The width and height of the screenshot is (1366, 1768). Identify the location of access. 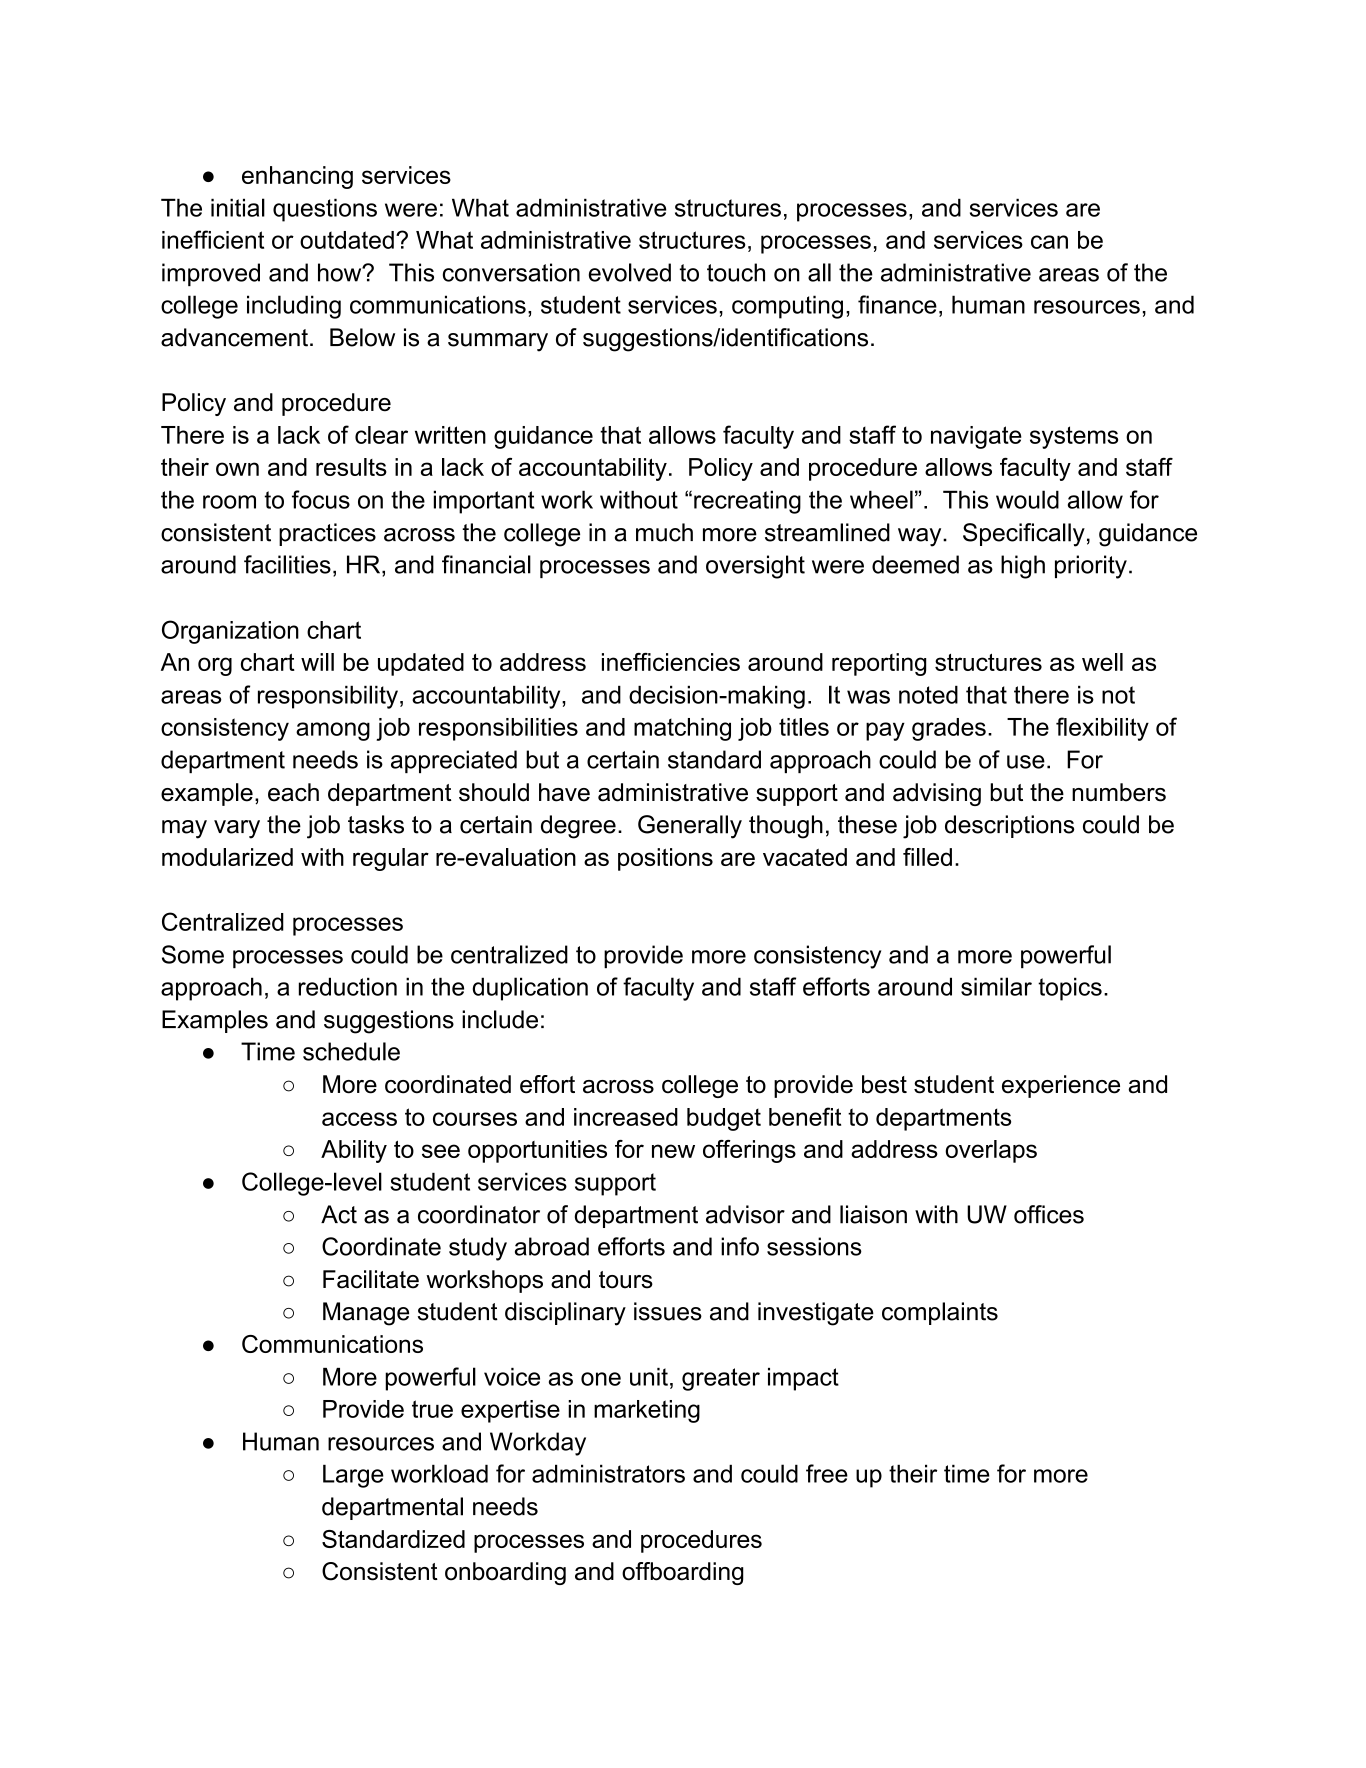
(359, 1119).
